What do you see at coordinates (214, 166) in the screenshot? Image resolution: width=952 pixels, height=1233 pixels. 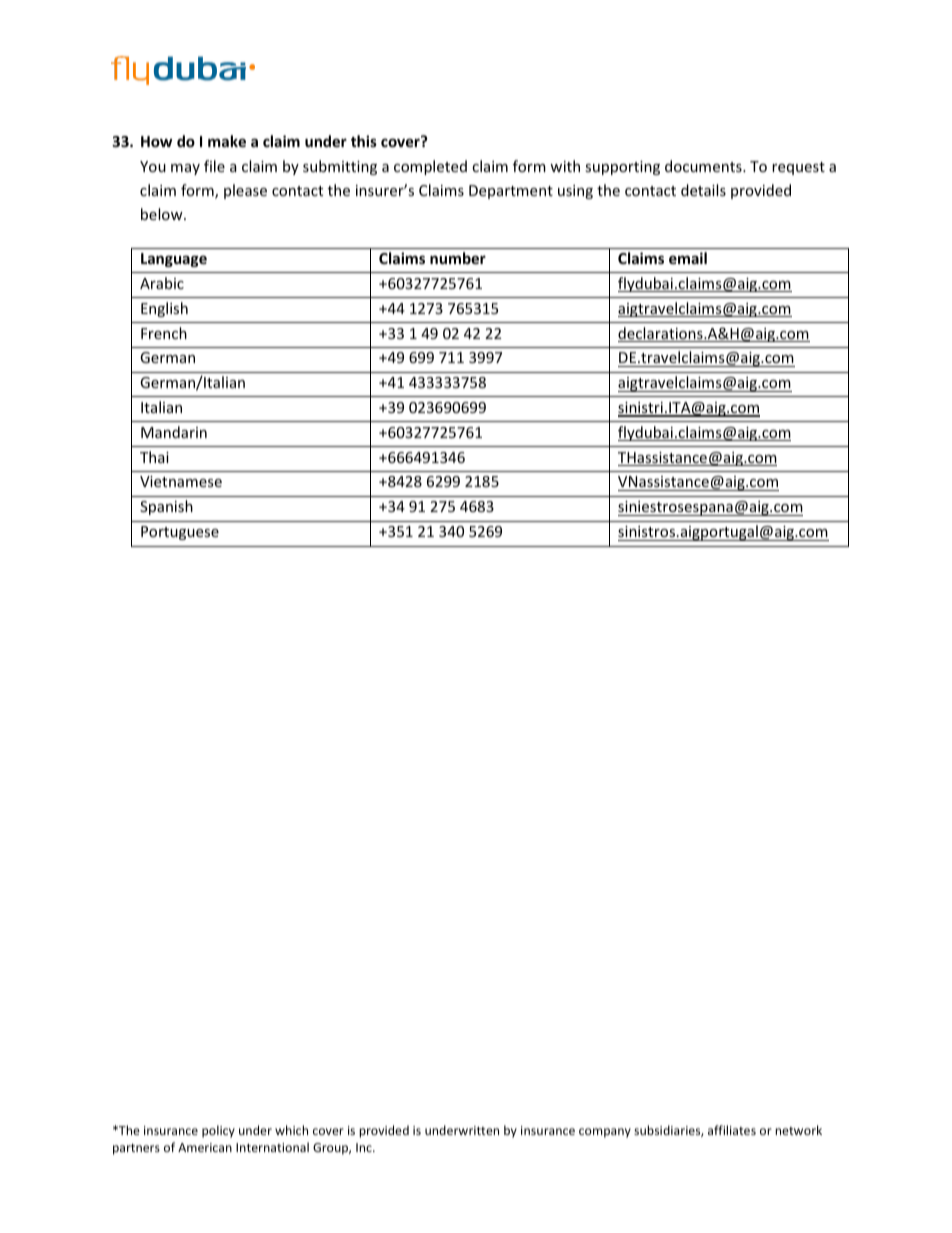 I see `file` at bounding box center [214, 166].
